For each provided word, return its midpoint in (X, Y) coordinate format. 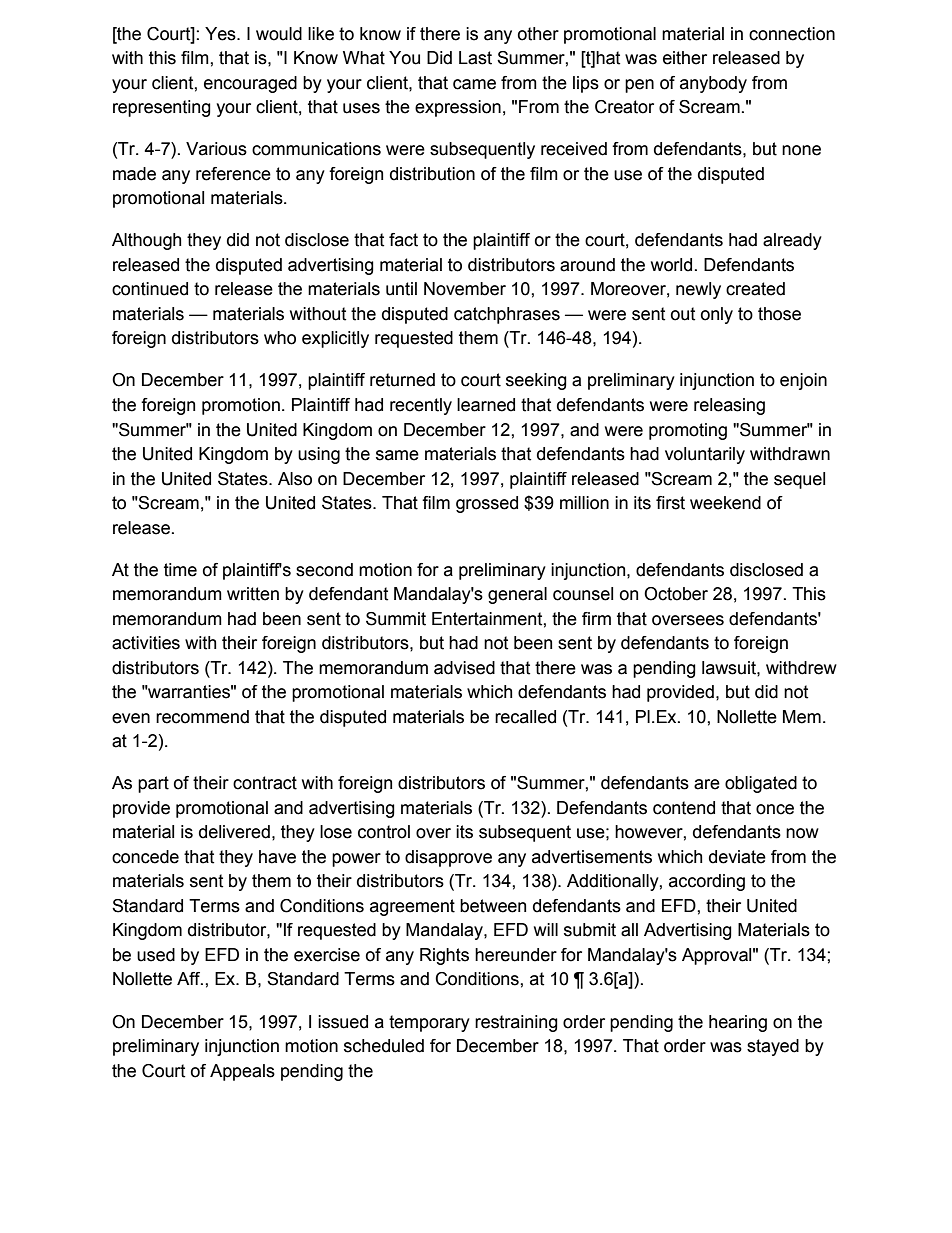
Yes (221, 34)
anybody (713, 84)
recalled (525, 717)
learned (486, 405)
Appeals (242, 1072)
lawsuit (730, 668)
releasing (729, 406)
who (280, 338)
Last (475, 58)
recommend (202, 717)
